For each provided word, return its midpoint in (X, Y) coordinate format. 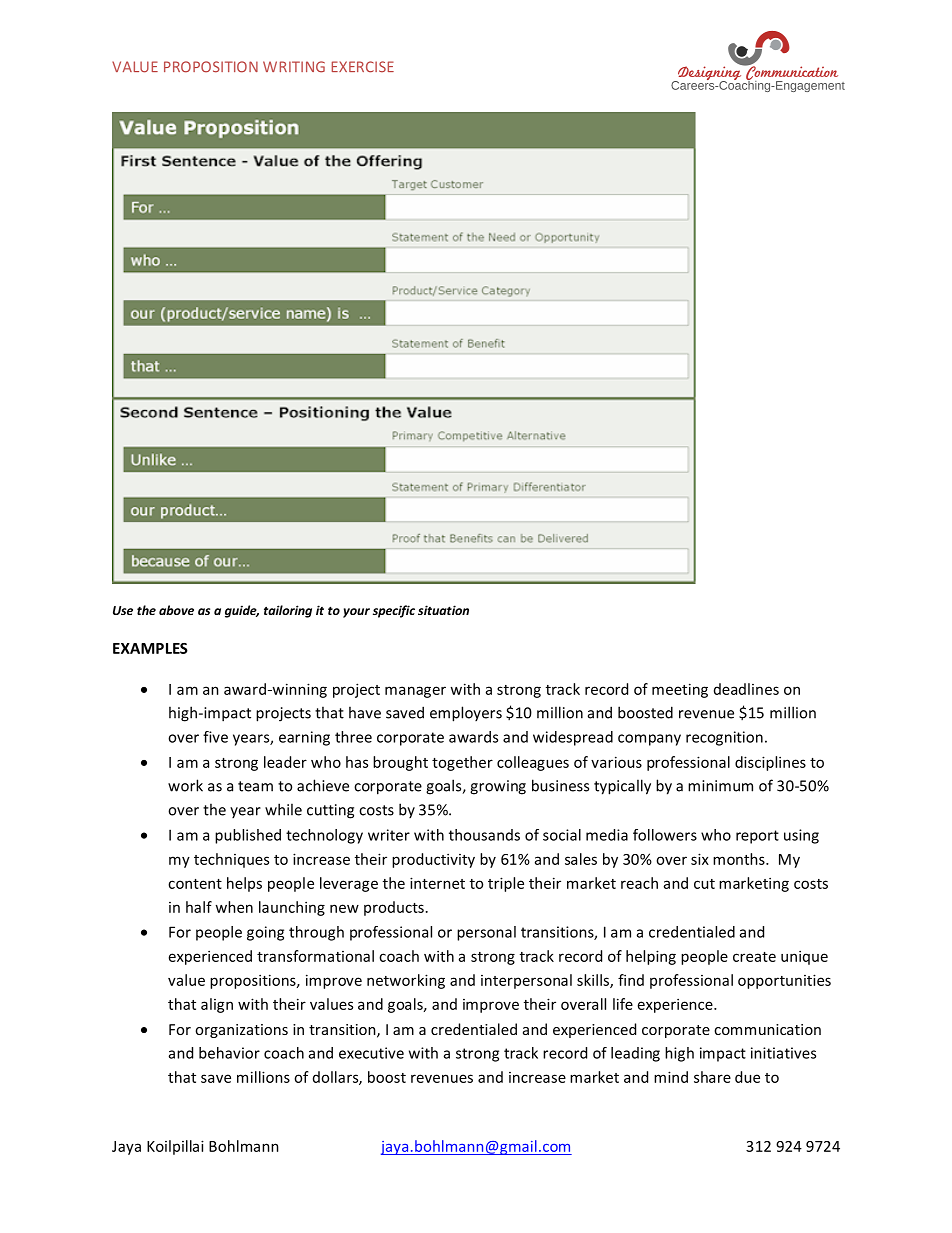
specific (394, 611)
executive (371, 1053)
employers (466, 714)
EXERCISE (363, 67)
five (215, 737)
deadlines (746, 689)
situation (443, 610)
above (176, 610)
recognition (724, 738)
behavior (229, 1053)
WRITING (294, 67)
